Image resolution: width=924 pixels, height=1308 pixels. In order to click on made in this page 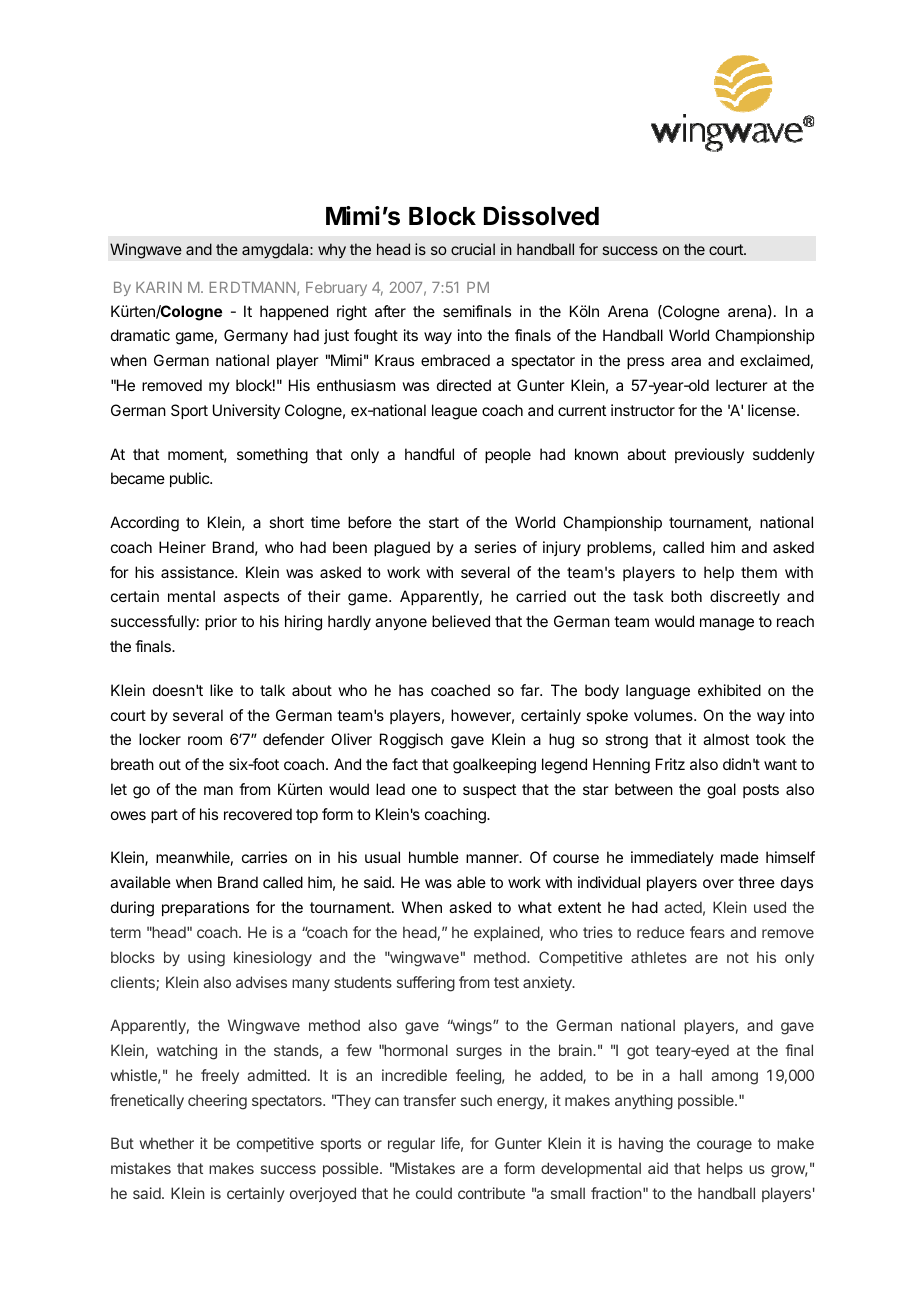, I will do `click(740, 857)`.
